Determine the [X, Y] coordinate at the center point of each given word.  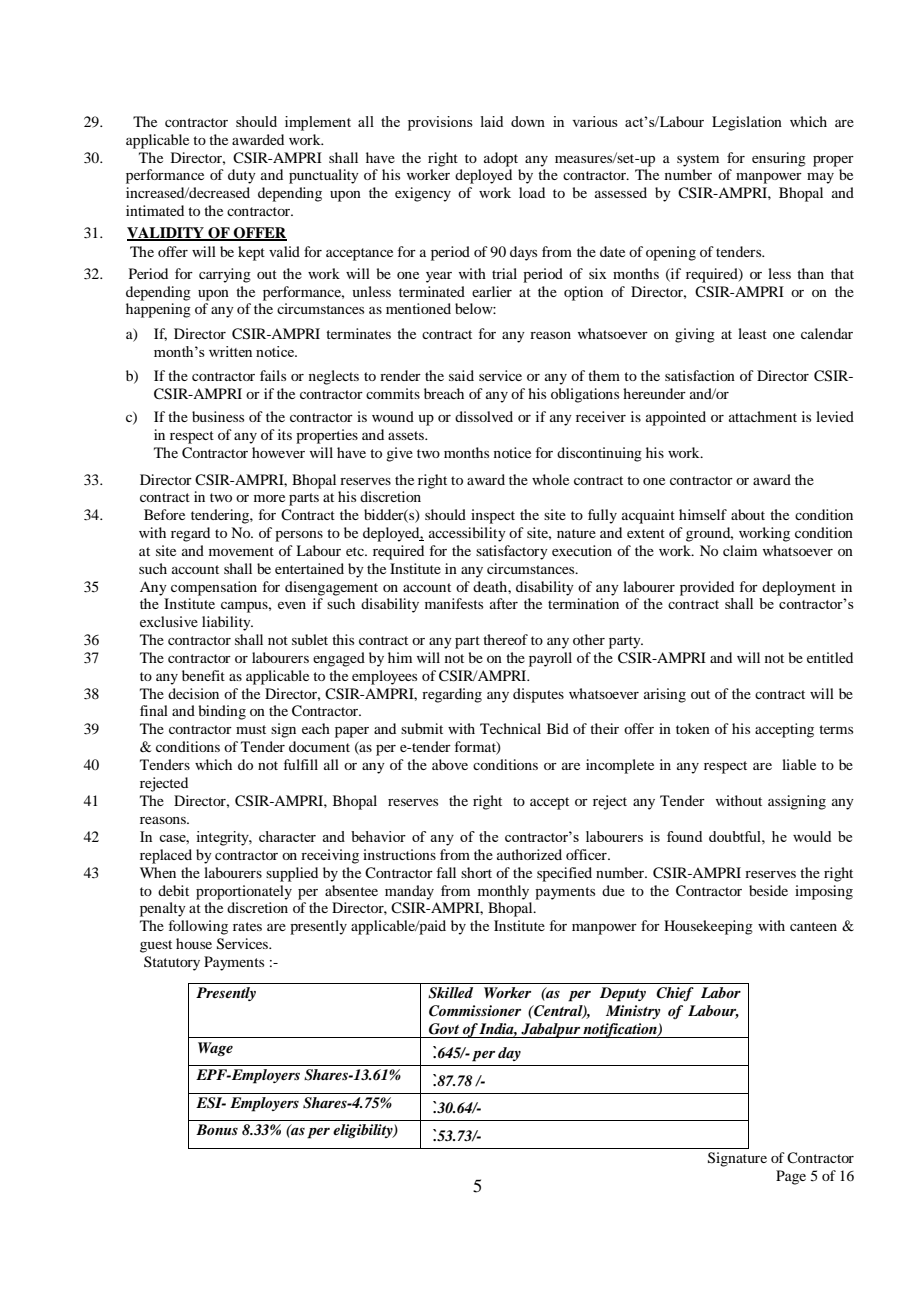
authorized [529, 854]
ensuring [779, 159]
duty [242, 176]
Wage [215, 1049]
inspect [493, 516]
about [748, 514]
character [287, 836]
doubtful [736, 836]
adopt [501, 159]
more [269, 498]
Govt [444, 1029]
